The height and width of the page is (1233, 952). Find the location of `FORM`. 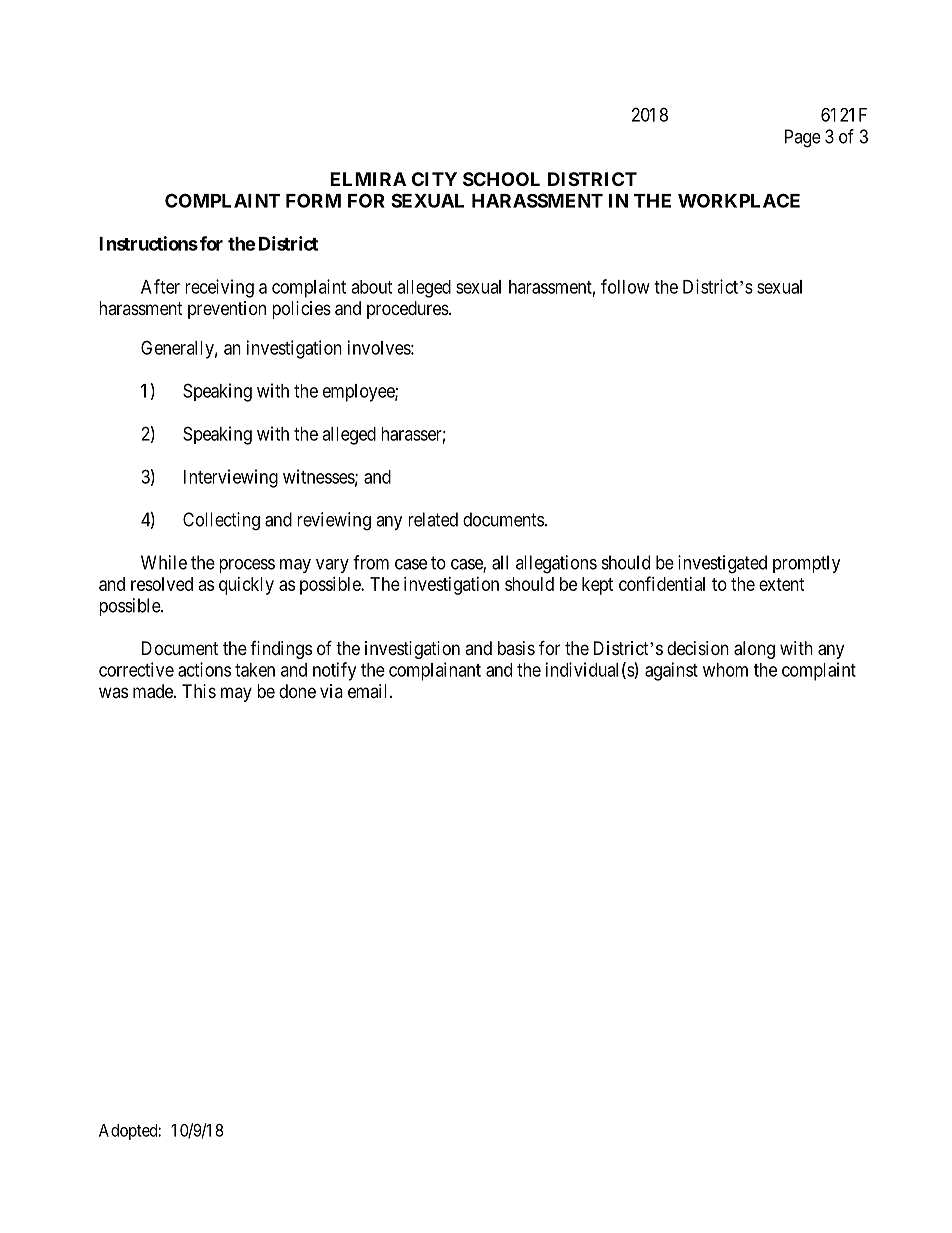

FORM is located at coordinates (313, 200).
